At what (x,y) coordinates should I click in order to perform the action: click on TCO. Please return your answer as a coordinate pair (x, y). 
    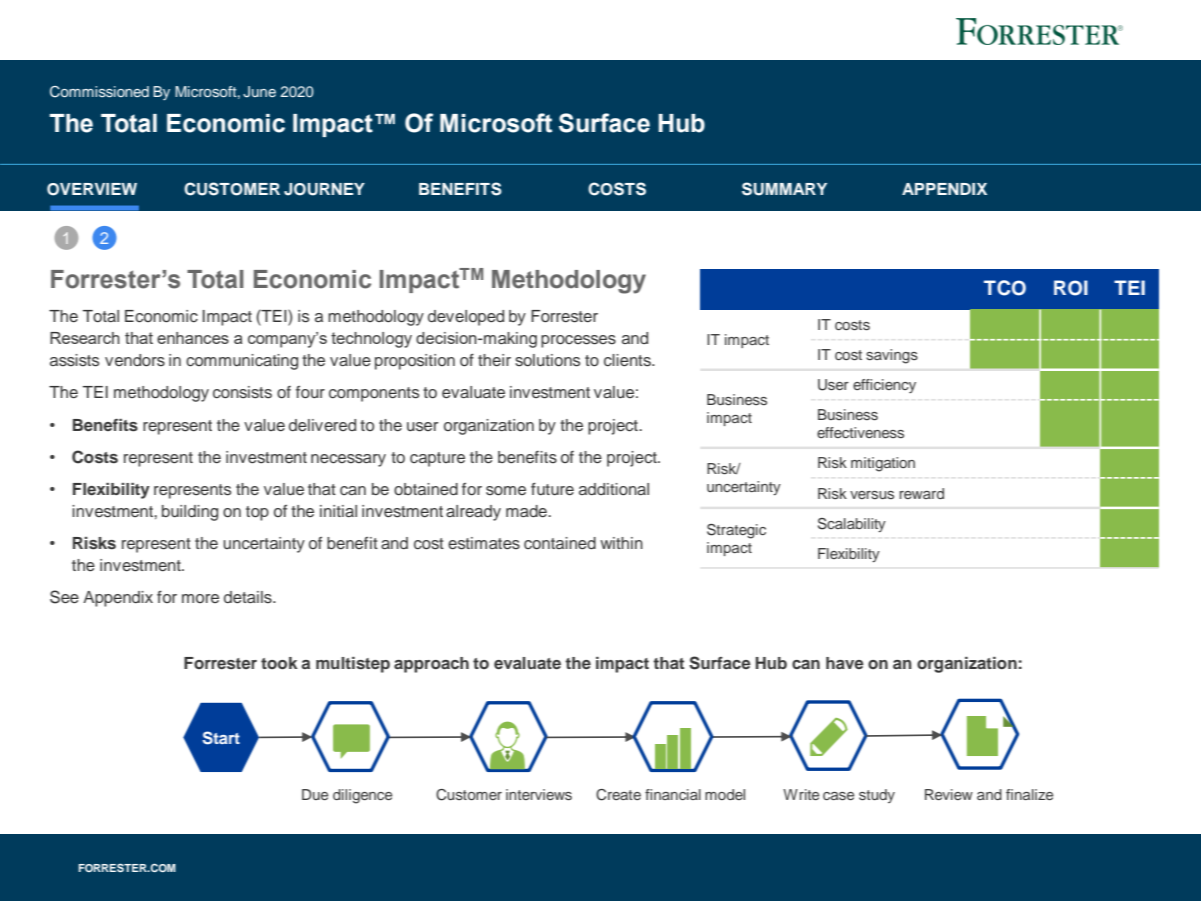
    Looking at the image, I should click on (1005, 288).
